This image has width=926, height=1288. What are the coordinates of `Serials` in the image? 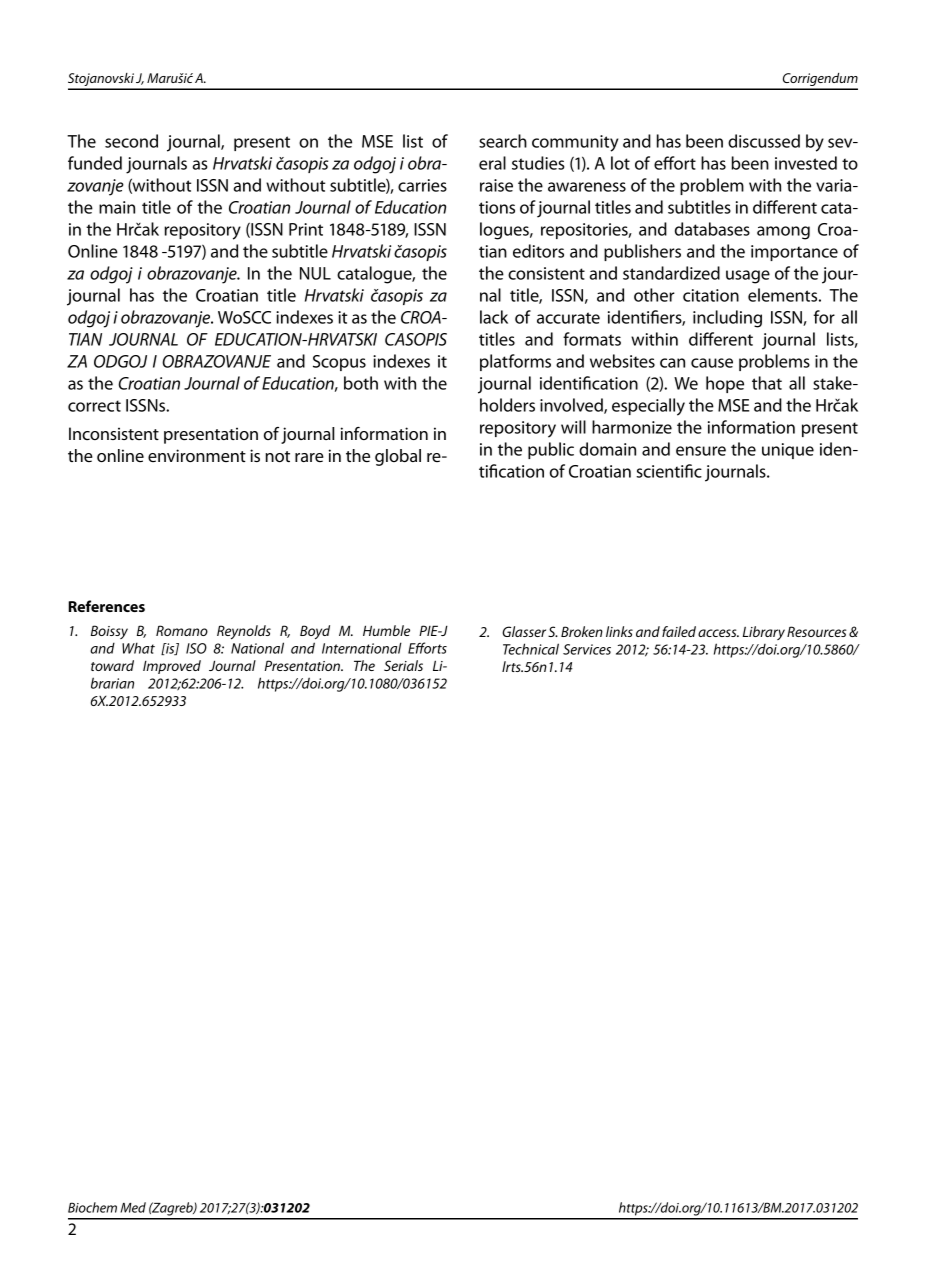 It's located at (403, 665).
